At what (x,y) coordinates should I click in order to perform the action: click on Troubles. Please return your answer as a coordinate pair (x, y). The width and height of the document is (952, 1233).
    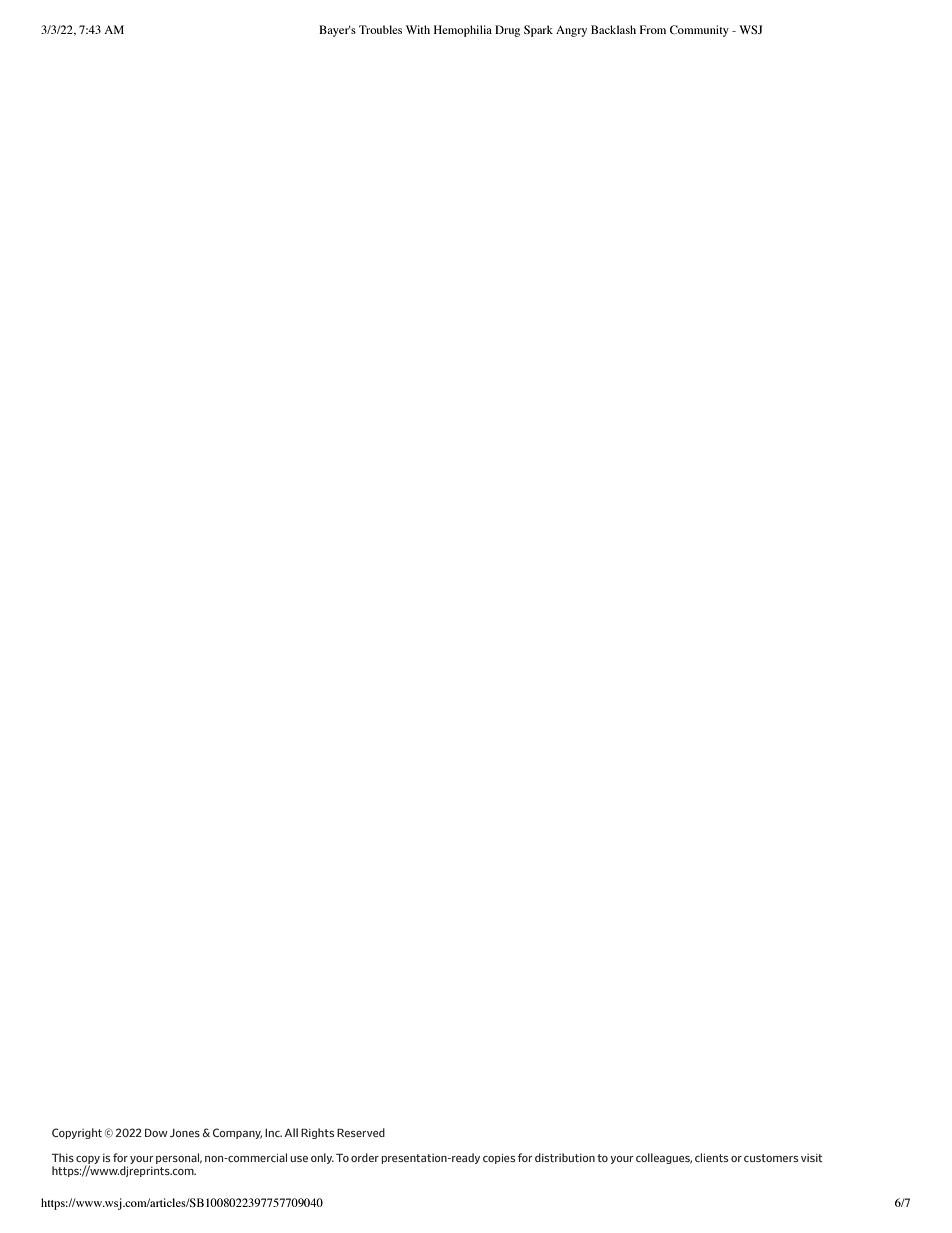
    Looking at the image, I should click on (380, 29).
